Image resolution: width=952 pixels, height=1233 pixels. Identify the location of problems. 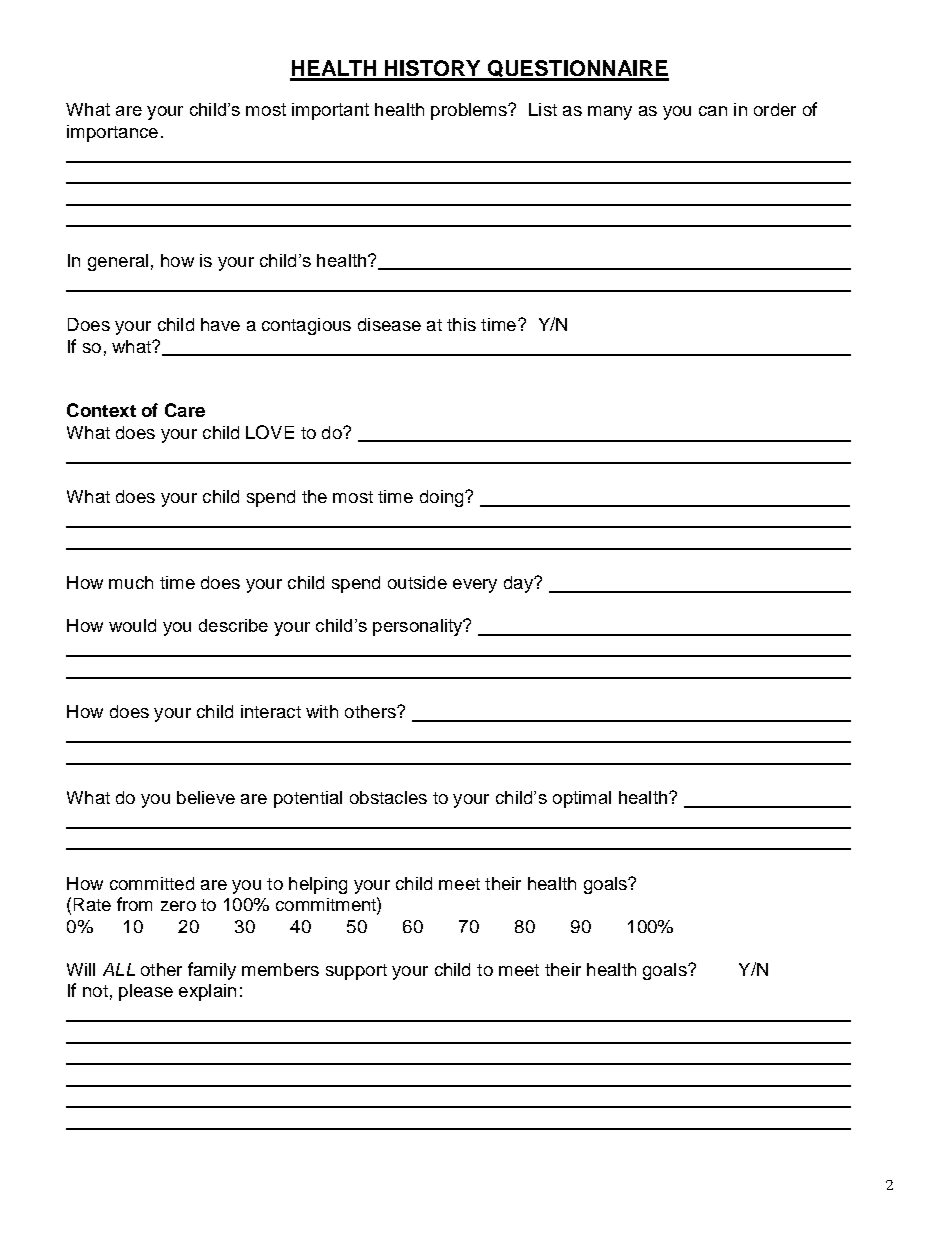
(470, 111).
